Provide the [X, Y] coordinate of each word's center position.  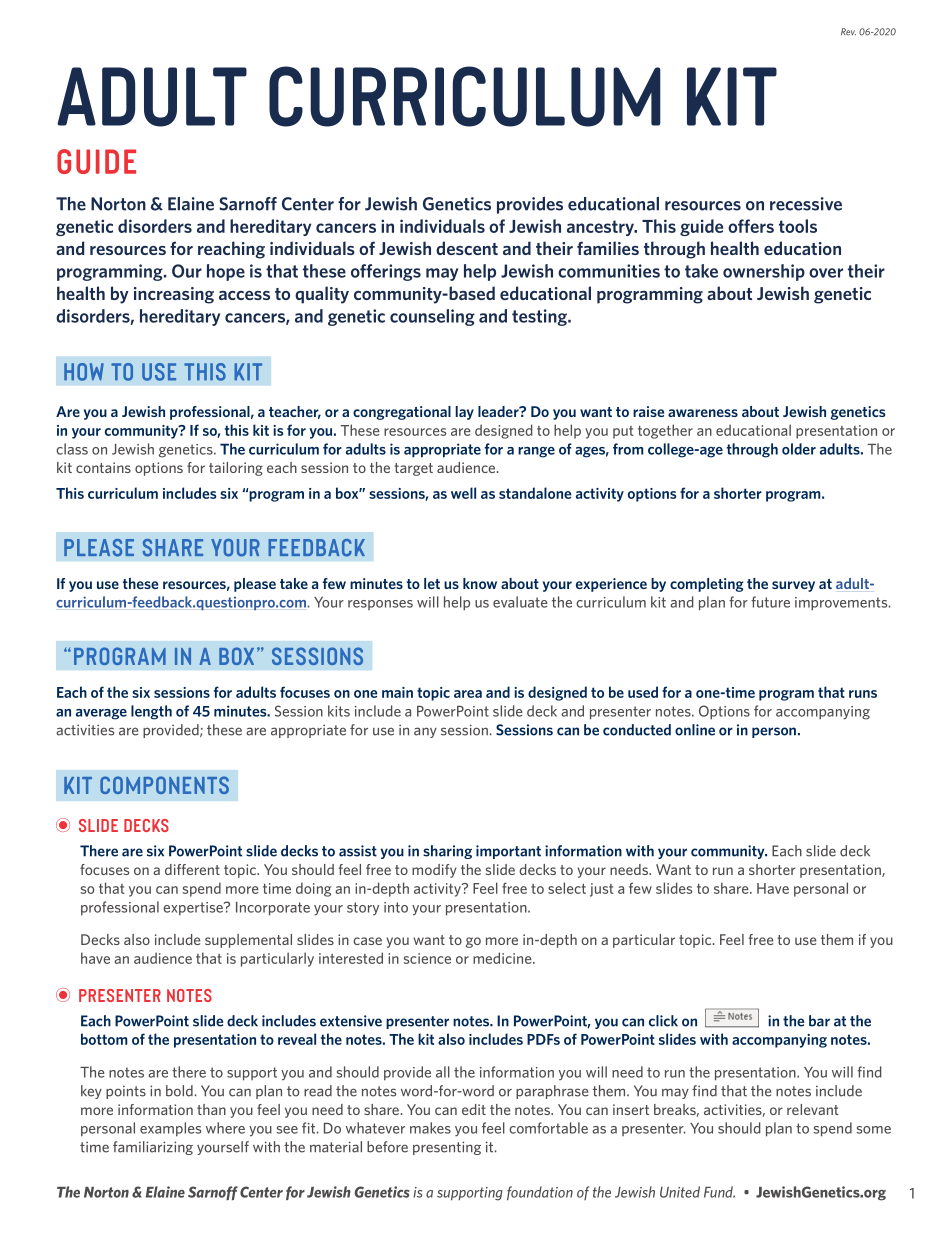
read [318, 1091]
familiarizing [153, 1148]
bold [179, 1091]
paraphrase [552, 1092]
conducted [637, 730]
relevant [813, 1109]
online [695, 730]
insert [631, 1109]
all [443, 1072]
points [126, 1092]
